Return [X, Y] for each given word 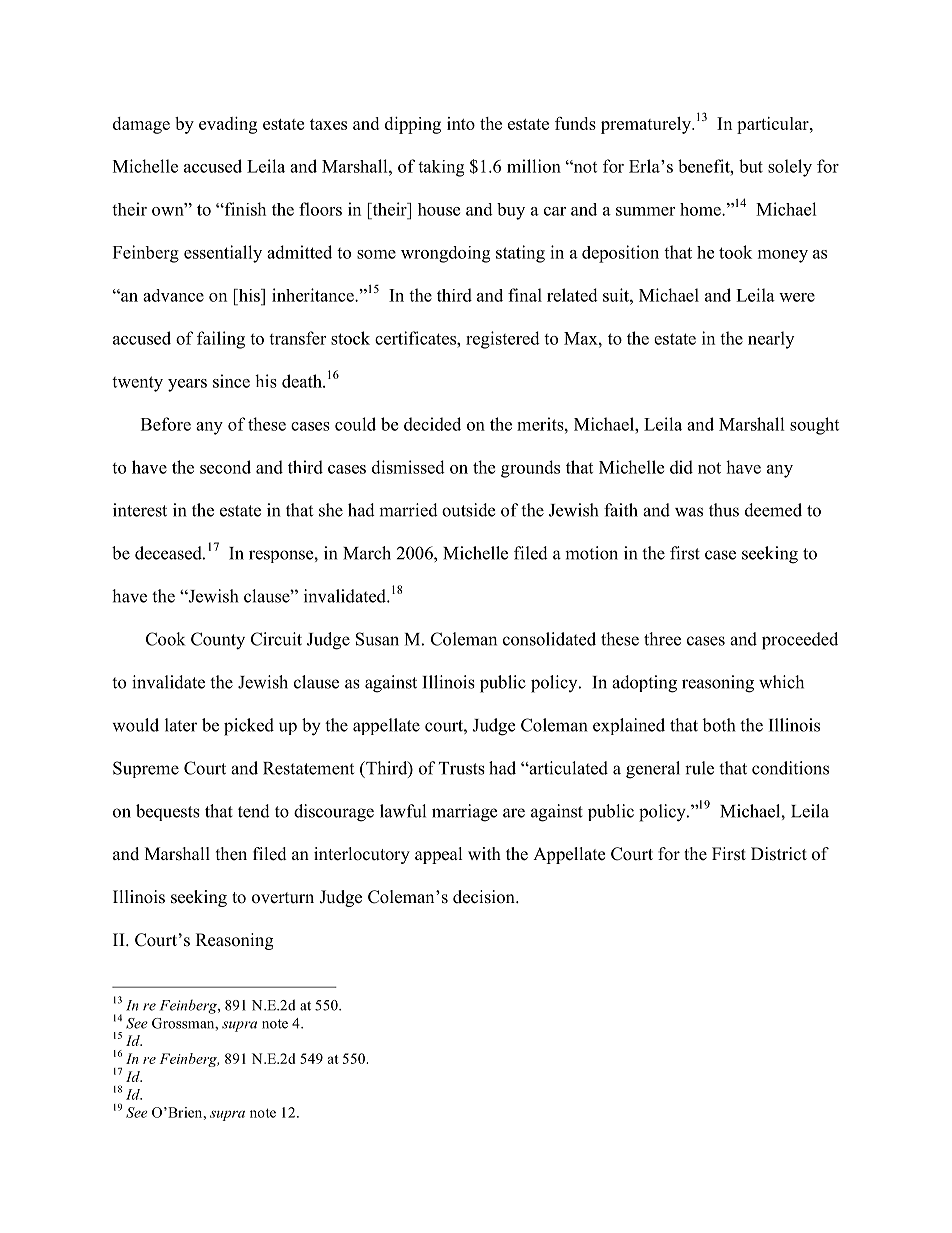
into [461, 123]
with [484, 853]
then [231, 854]
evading [228, 125]
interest [140, 510]
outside [468, 510]
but [751, 166]
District [779, 854]
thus [724, 510]
